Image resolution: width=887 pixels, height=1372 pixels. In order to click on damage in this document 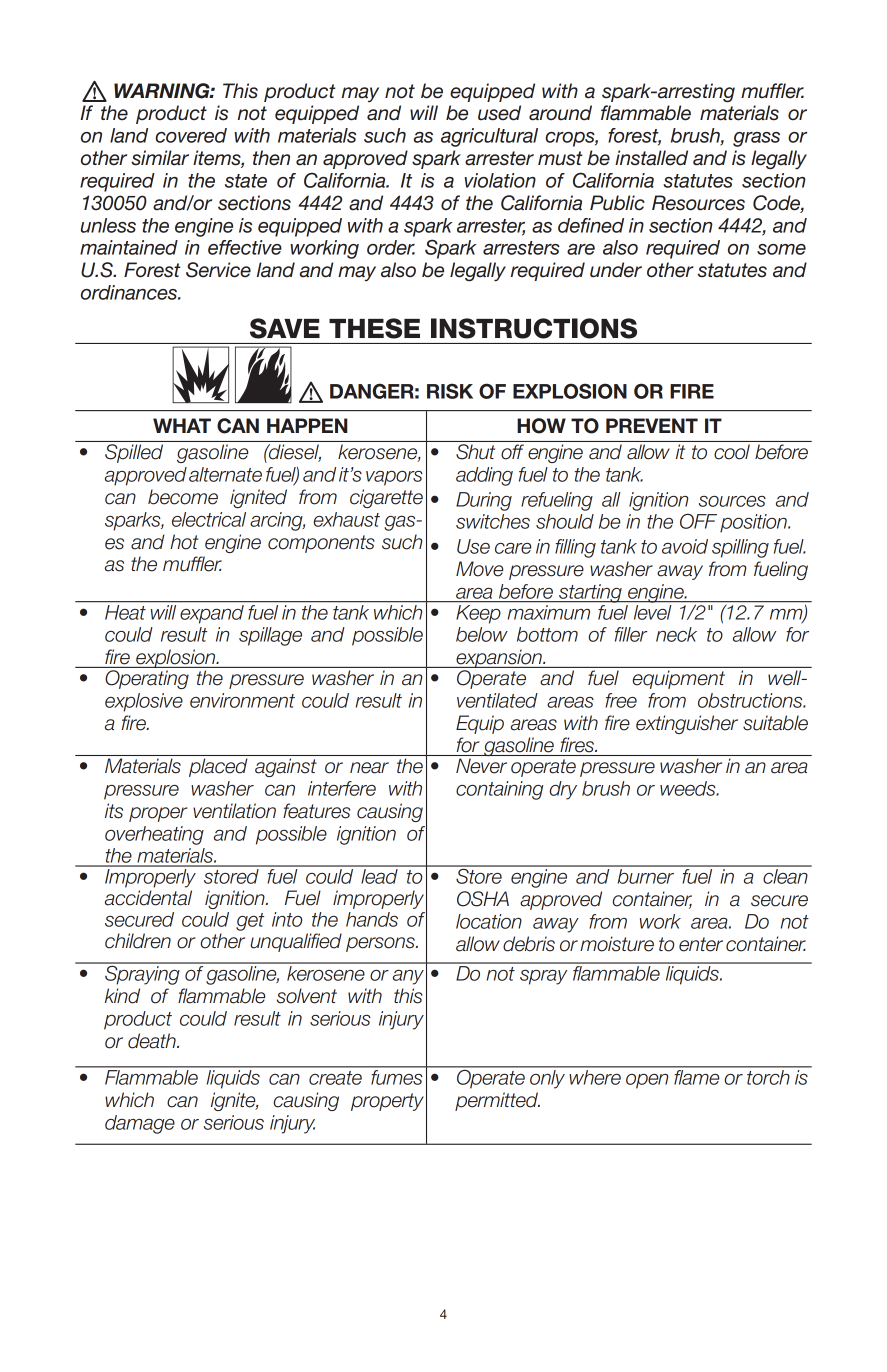, I will do `click(140, 1124)`.
